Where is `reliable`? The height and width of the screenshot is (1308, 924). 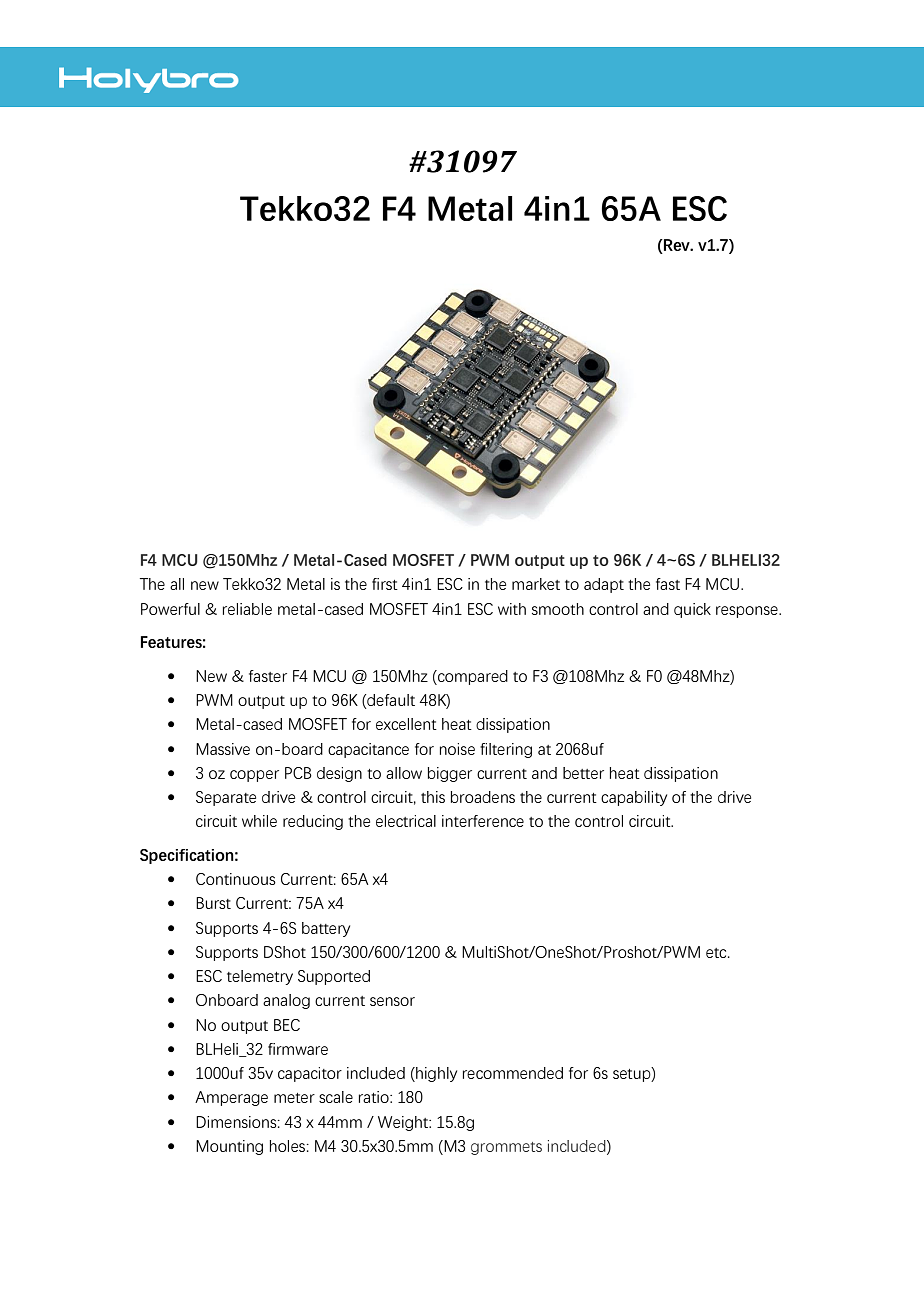 reliable is located at coordinates (247, 609).
